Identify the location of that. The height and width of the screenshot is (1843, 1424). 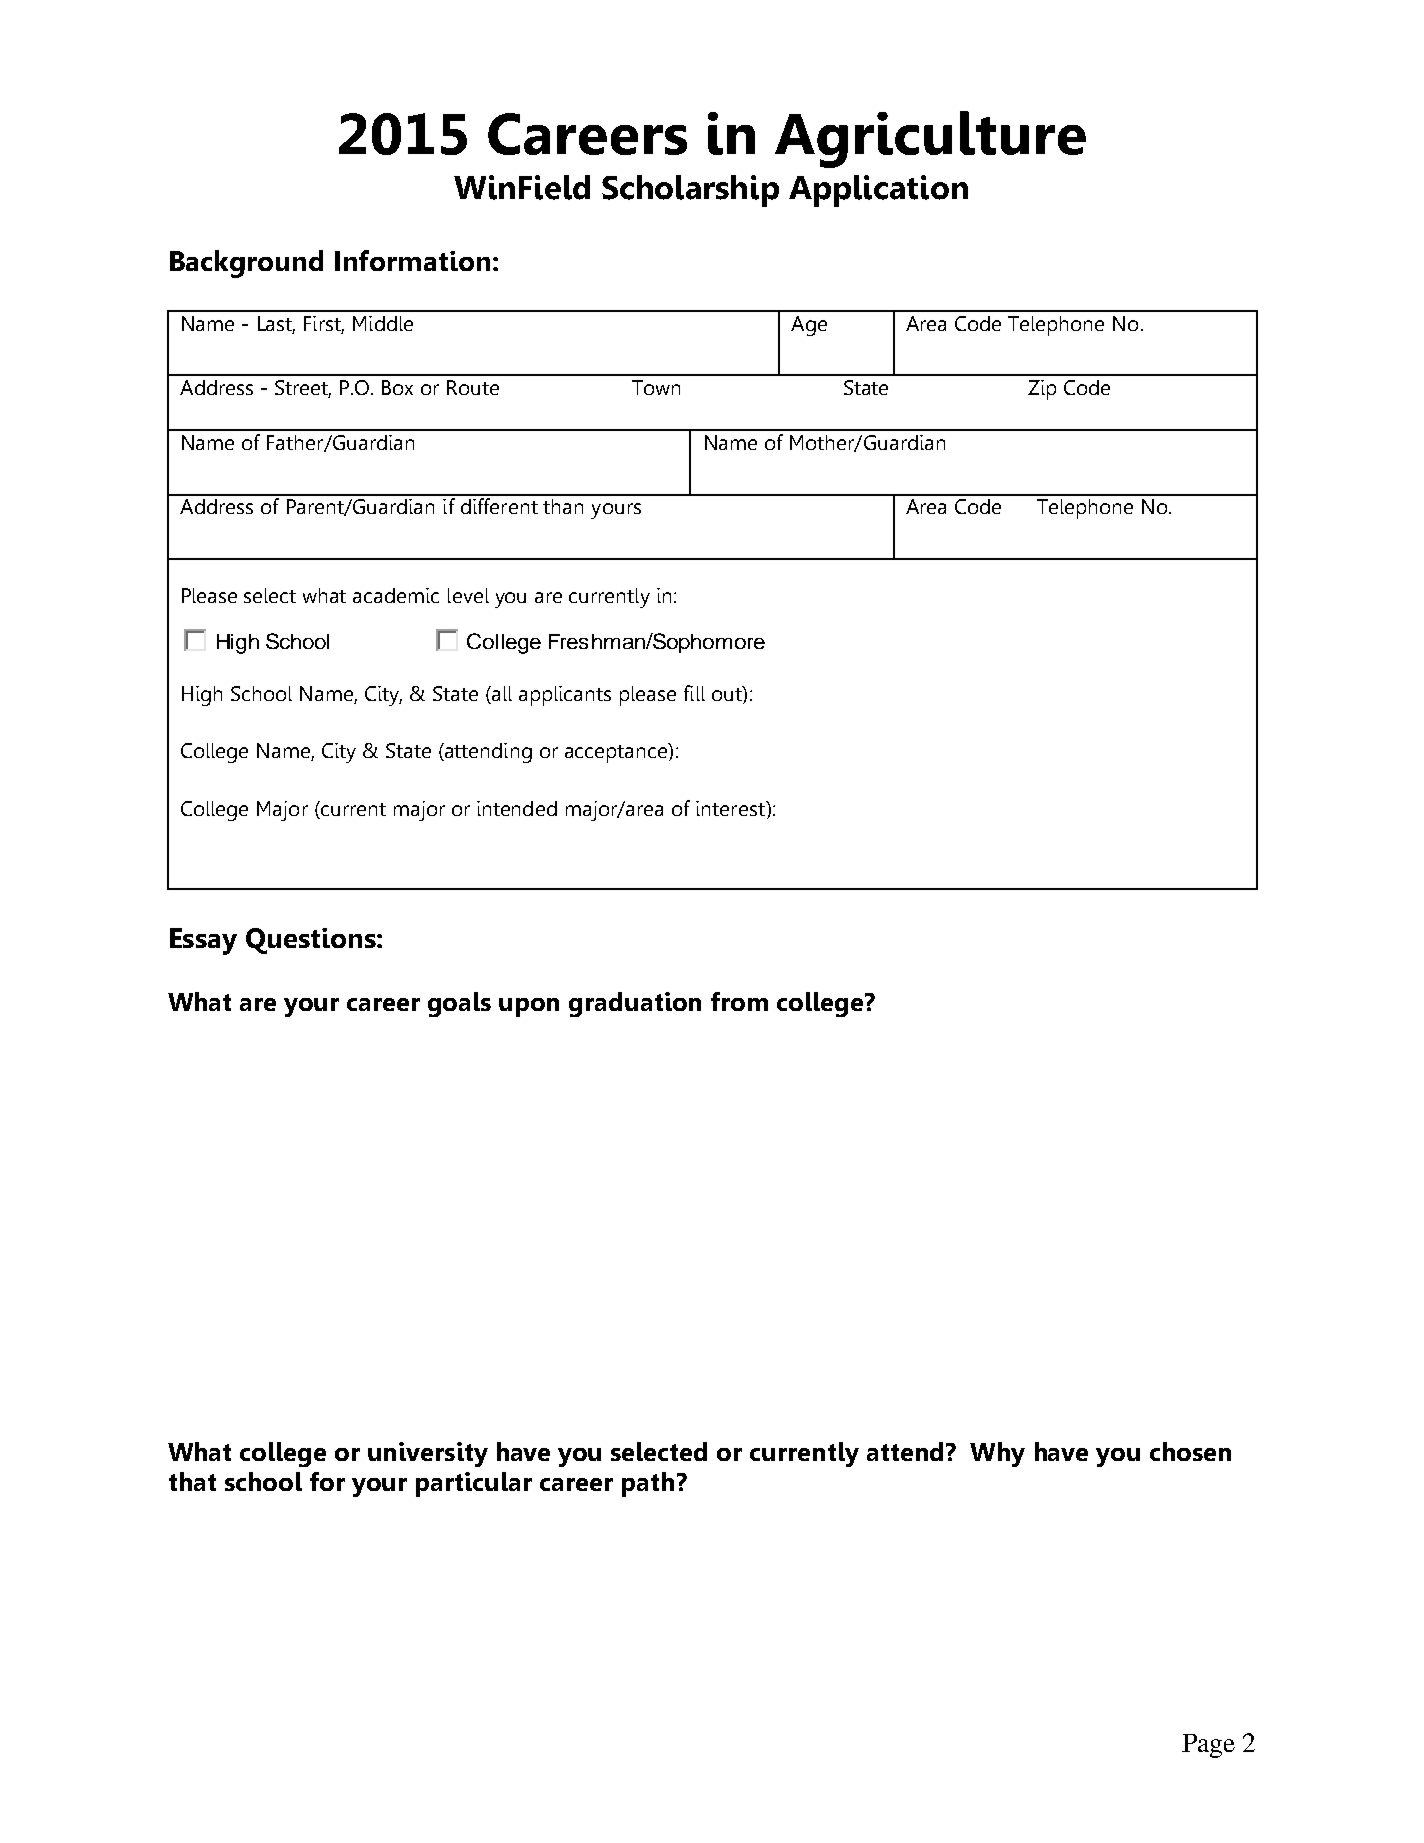
(192, 1481).
